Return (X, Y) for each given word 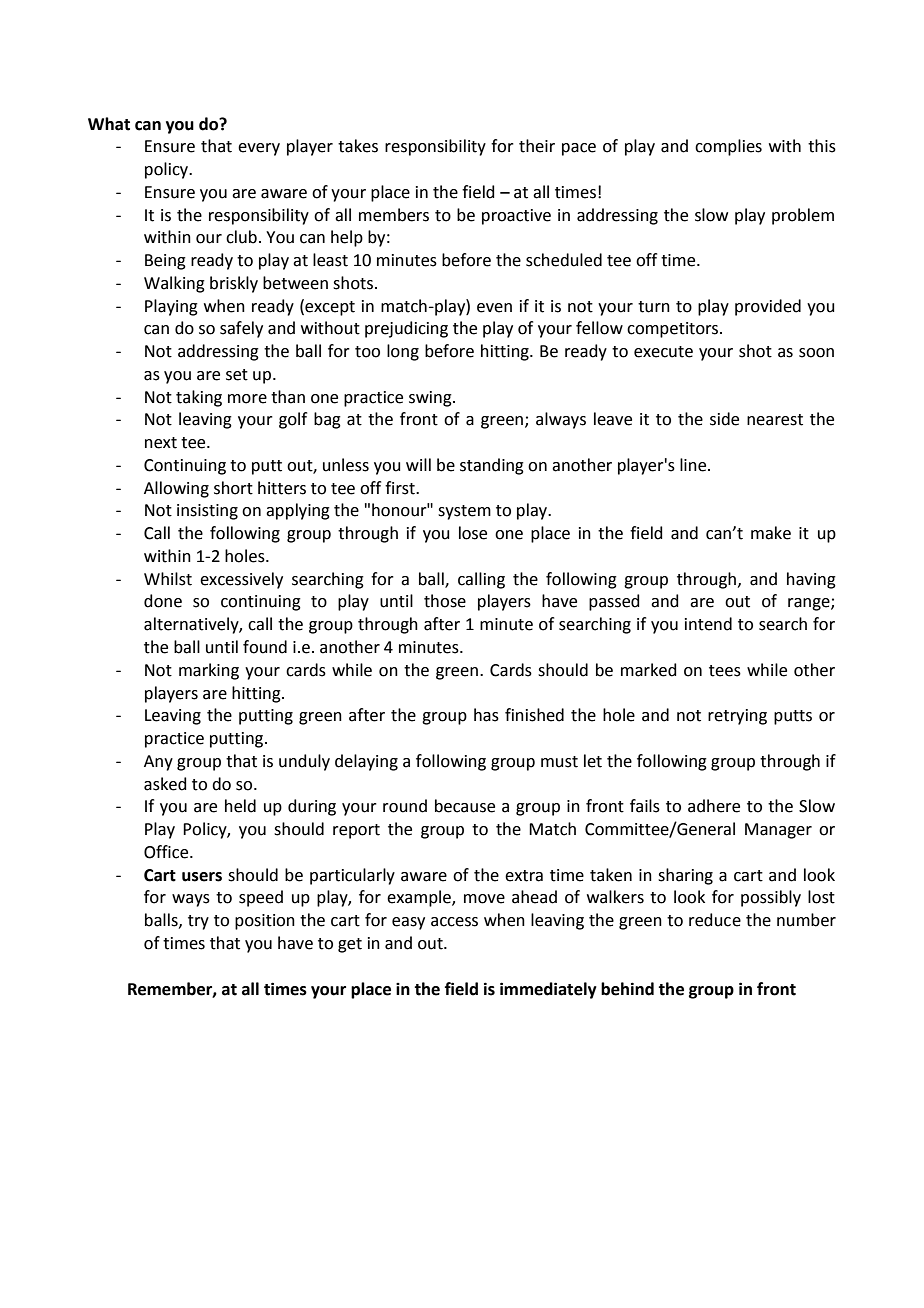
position (265, 922)
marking (209, 671)
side (724, 419)
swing (431, 399)
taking (199, 398)
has (486, 715)
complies (728, 147)
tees (725, 671)
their (537, 146)
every (259, 149)
